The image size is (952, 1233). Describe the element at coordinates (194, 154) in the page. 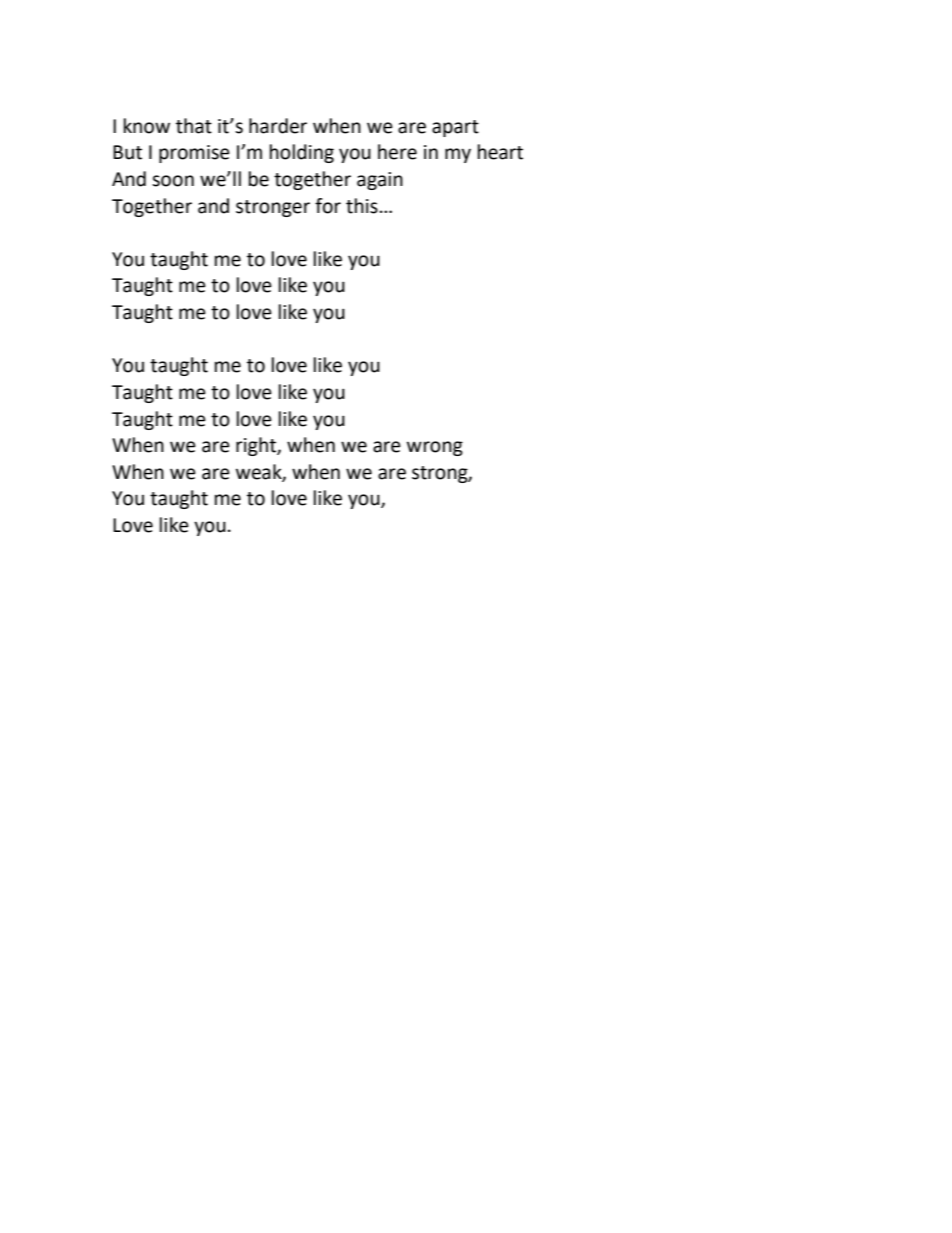

I see `promise` at that location.
